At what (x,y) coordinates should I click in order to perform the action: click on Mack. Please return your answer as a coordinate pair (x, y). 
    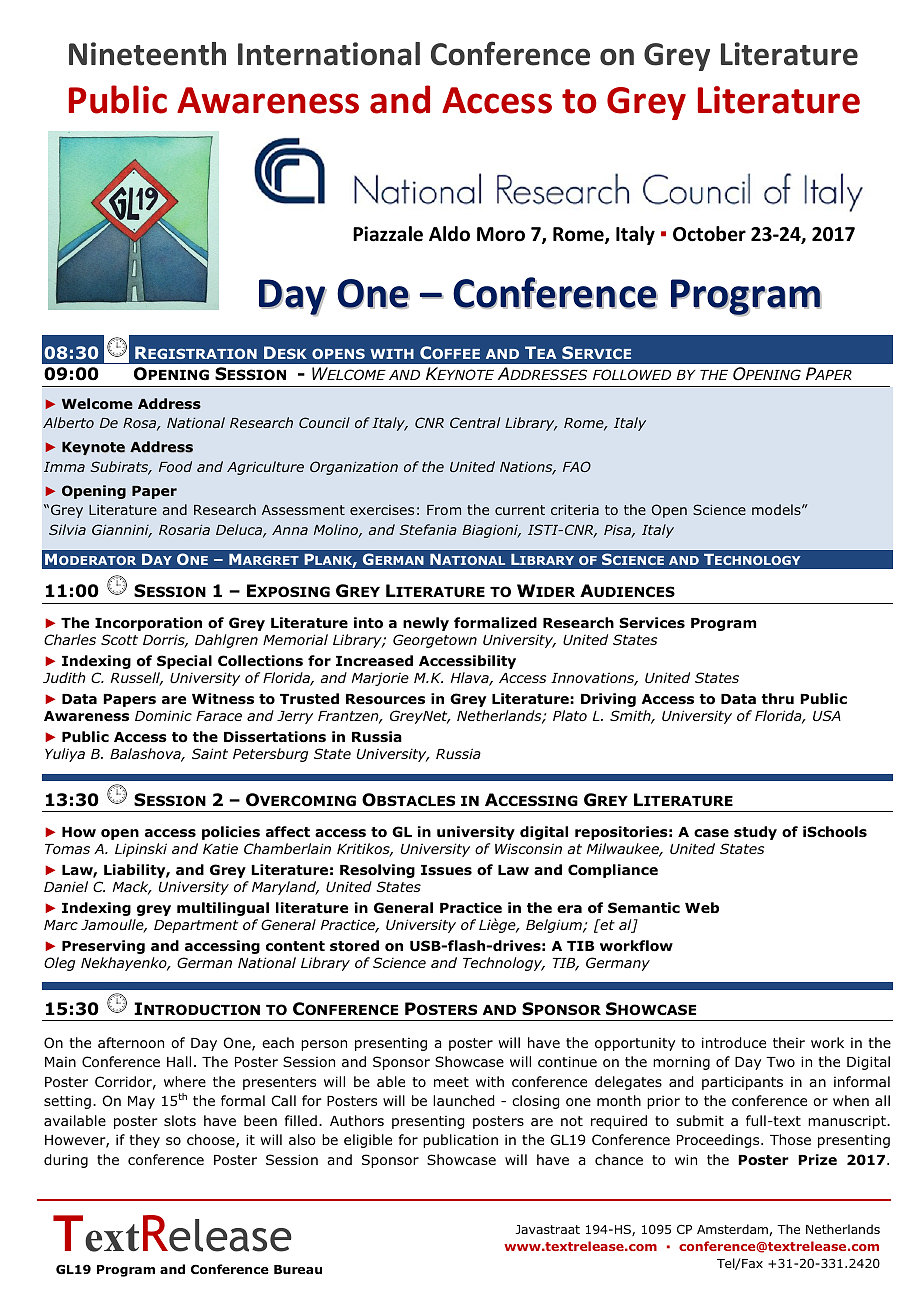
    Looking at the image, I should click on (132, 888).
